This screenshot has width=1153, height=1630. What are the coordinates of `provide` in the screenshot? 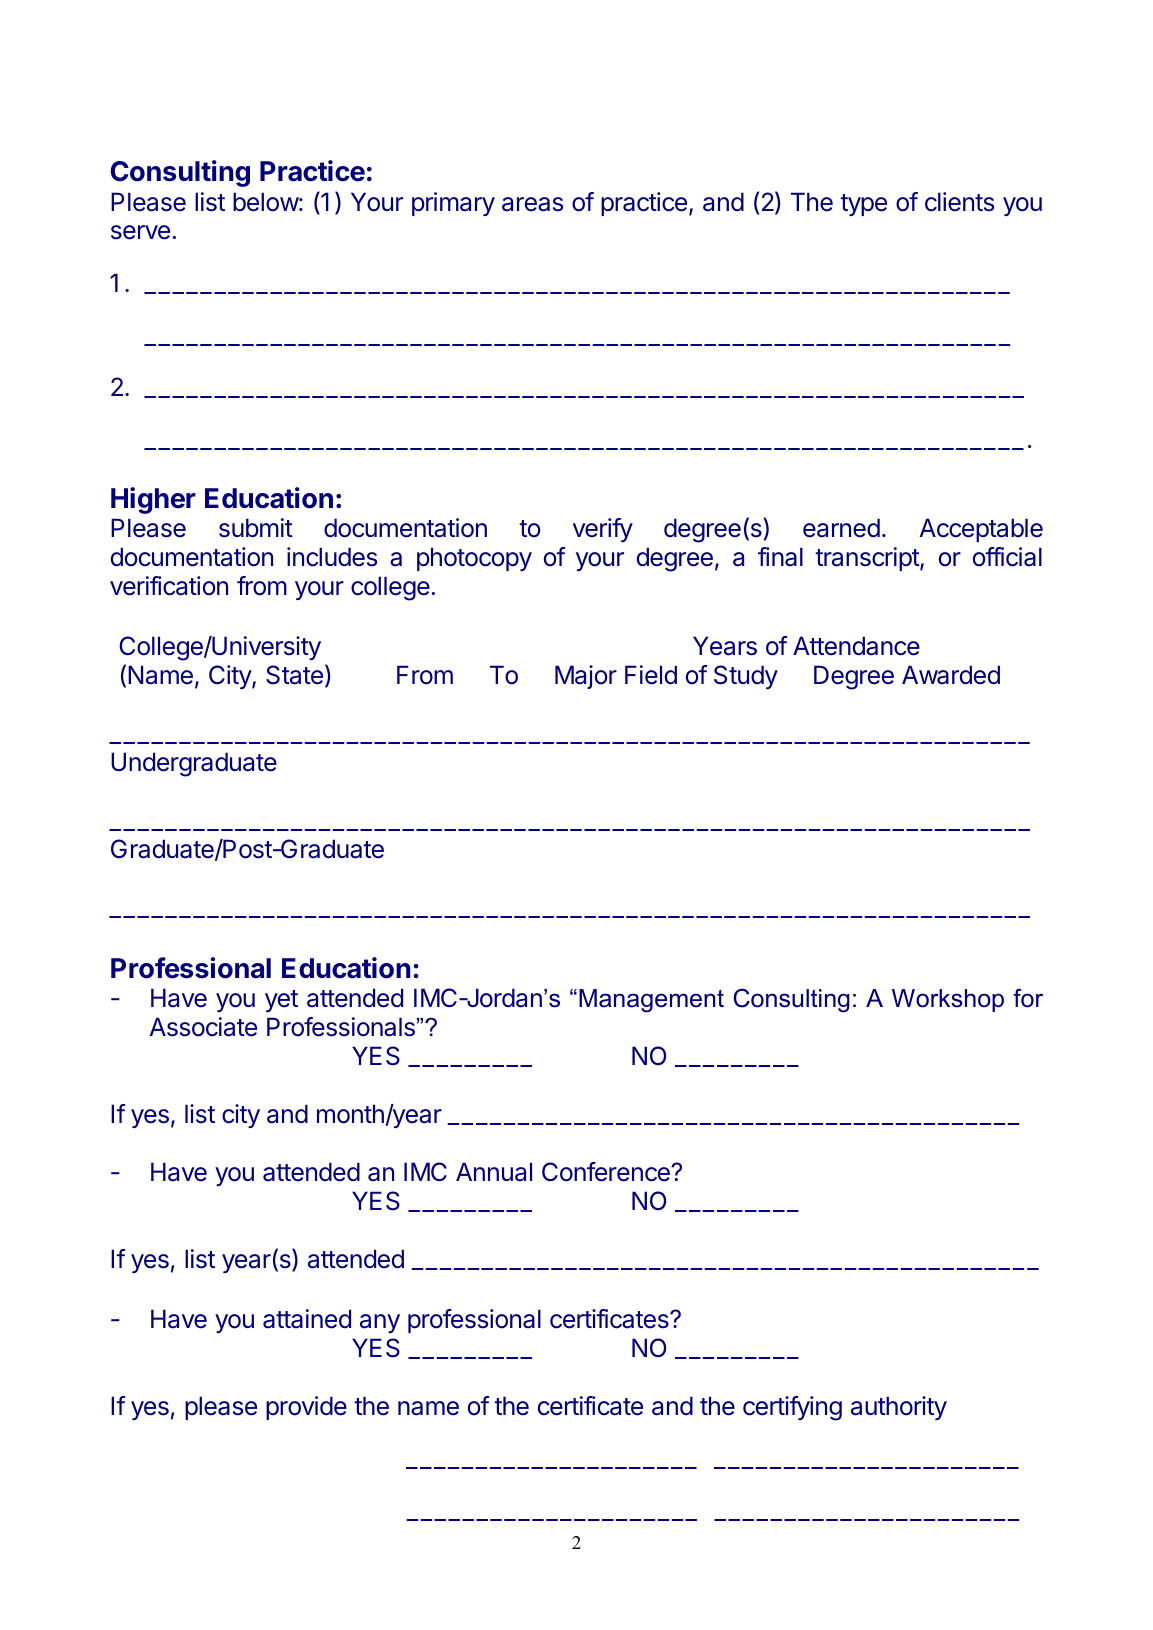 It's located at (306, 1408).
